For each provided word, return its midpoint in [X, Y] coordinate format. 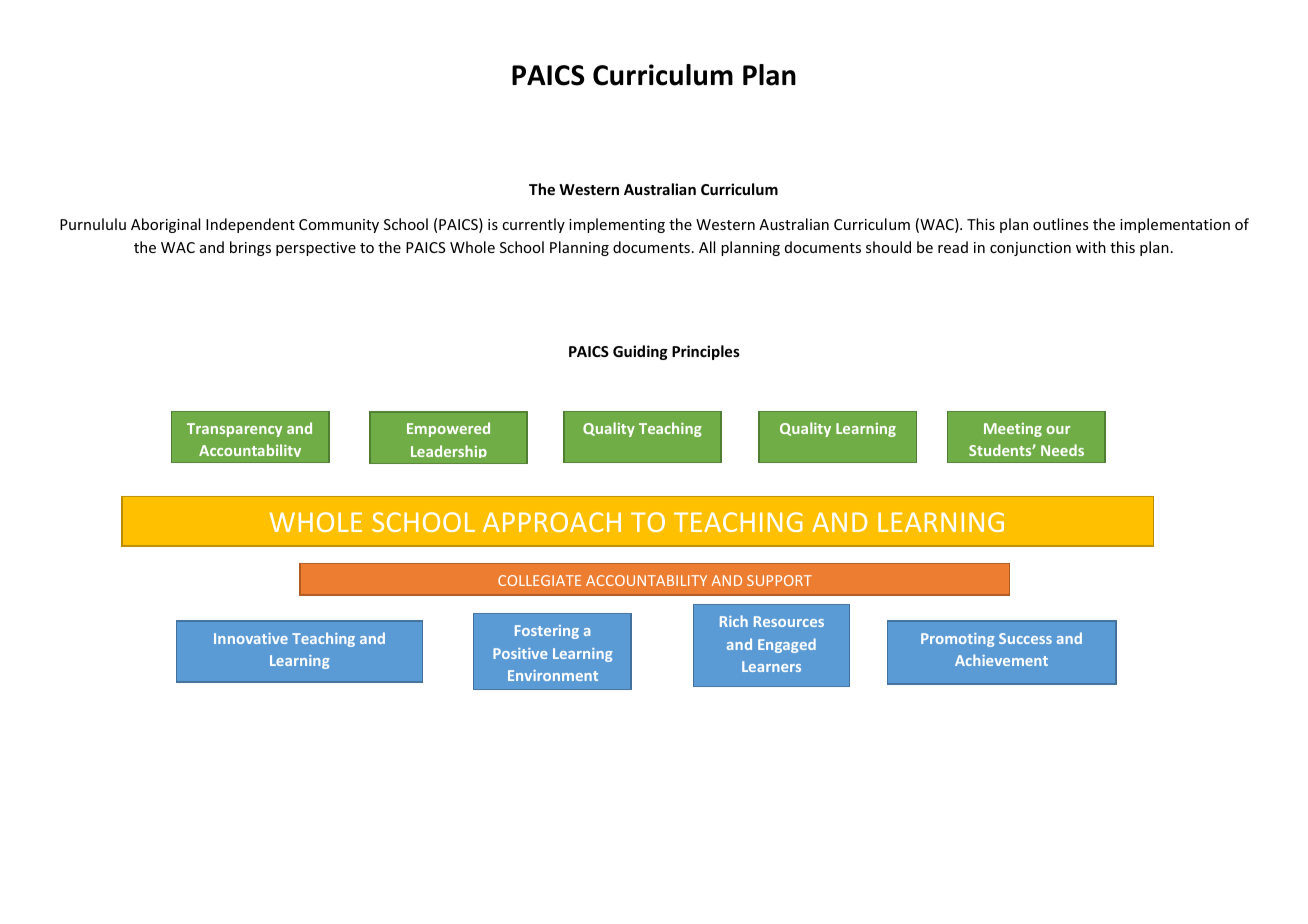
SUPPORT [779, 580]
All [707, 247]
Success [1025, 638]
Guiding [640, 352]
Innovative [251, 638]
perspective [316, 249]
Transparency [234, 430]
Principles [706, 352]
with [1091, 247]
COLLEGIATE [539, 580]
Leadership [449, 451]
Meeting [1013, 430]
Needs [1062, 450]
